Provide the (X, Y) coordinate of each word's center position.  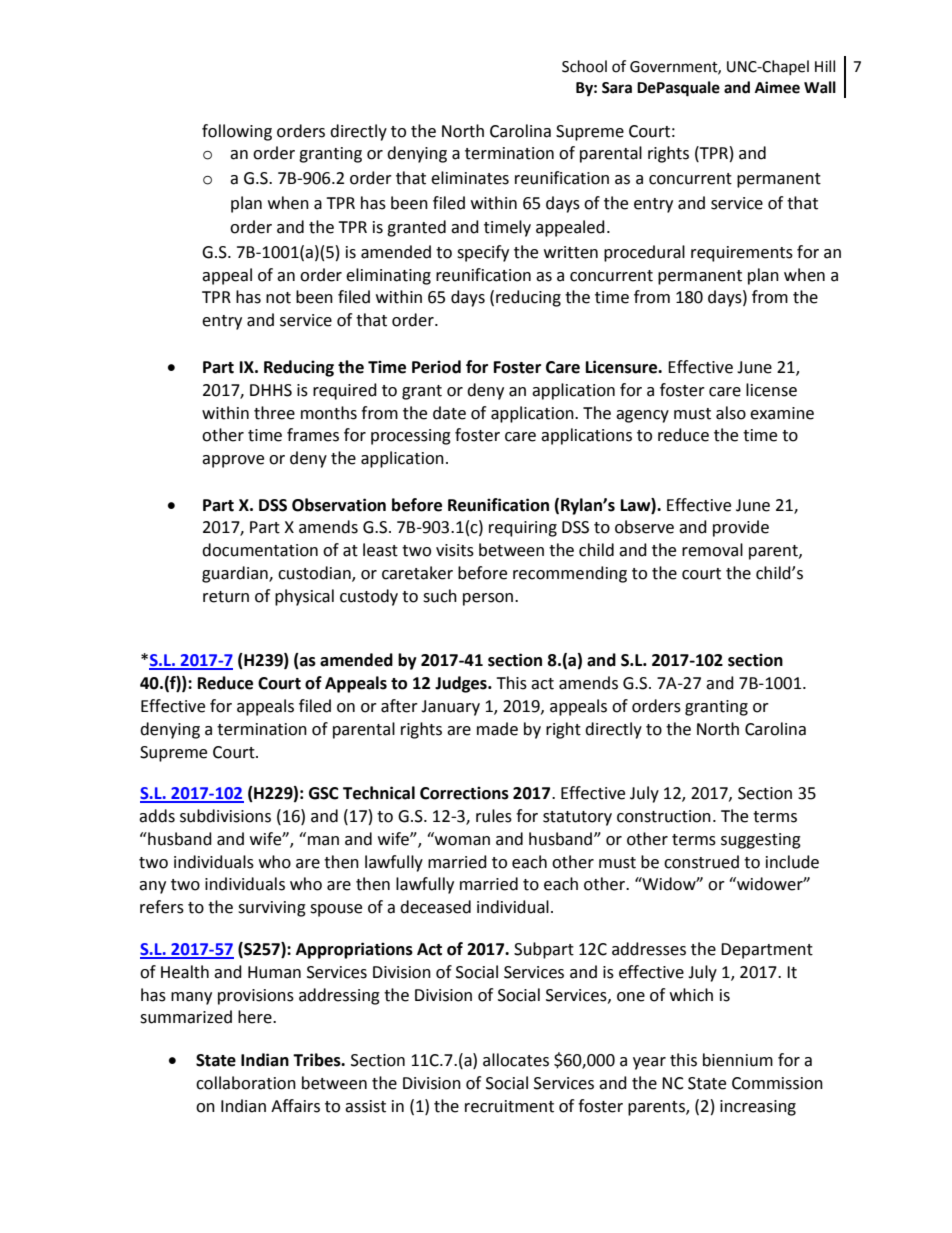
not (278, 298)
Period (436, 367)
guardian (236, 574)
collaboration (246, 1083)
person (489, 599)
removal (712, 550)
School (584, 66)
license (771, 390)
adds (157, 816)
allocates (516, 1060)
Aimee (777, 87)
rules (494, 816)
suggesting (761, 841)
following (237, 132)
